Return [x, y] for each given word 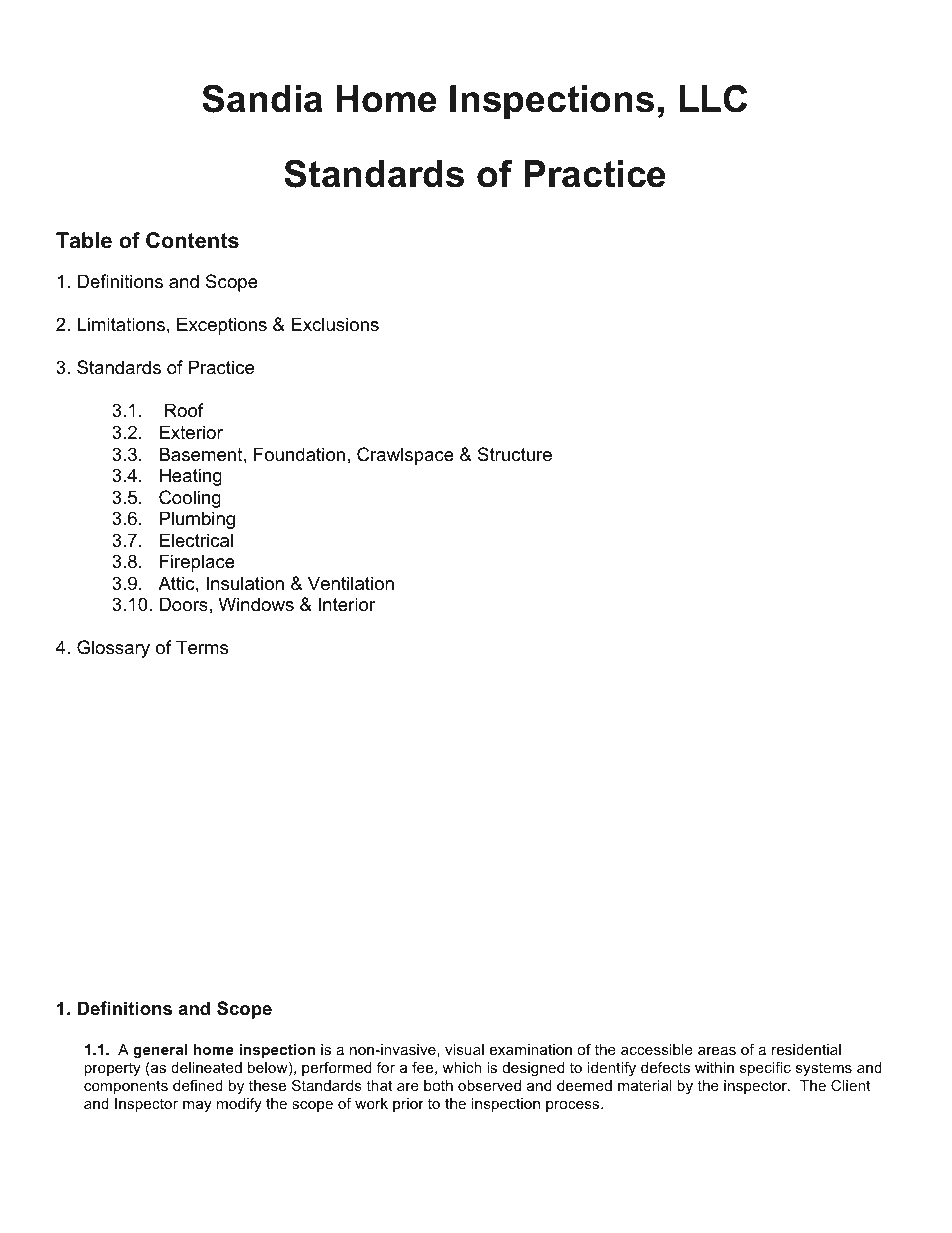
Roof [184, 410]
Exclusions [335, 324]
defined [198, 1085]
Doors [184, 604]
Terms [202, 647]
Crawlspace [405, 456]
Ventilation [351, 583]
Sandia [262, 99]
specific [765, 1069]
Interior [347, 604]
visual [464, 1049]
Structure [515, 454]
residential [806, 1049]
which [462, 1067]
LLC [713, 99]
